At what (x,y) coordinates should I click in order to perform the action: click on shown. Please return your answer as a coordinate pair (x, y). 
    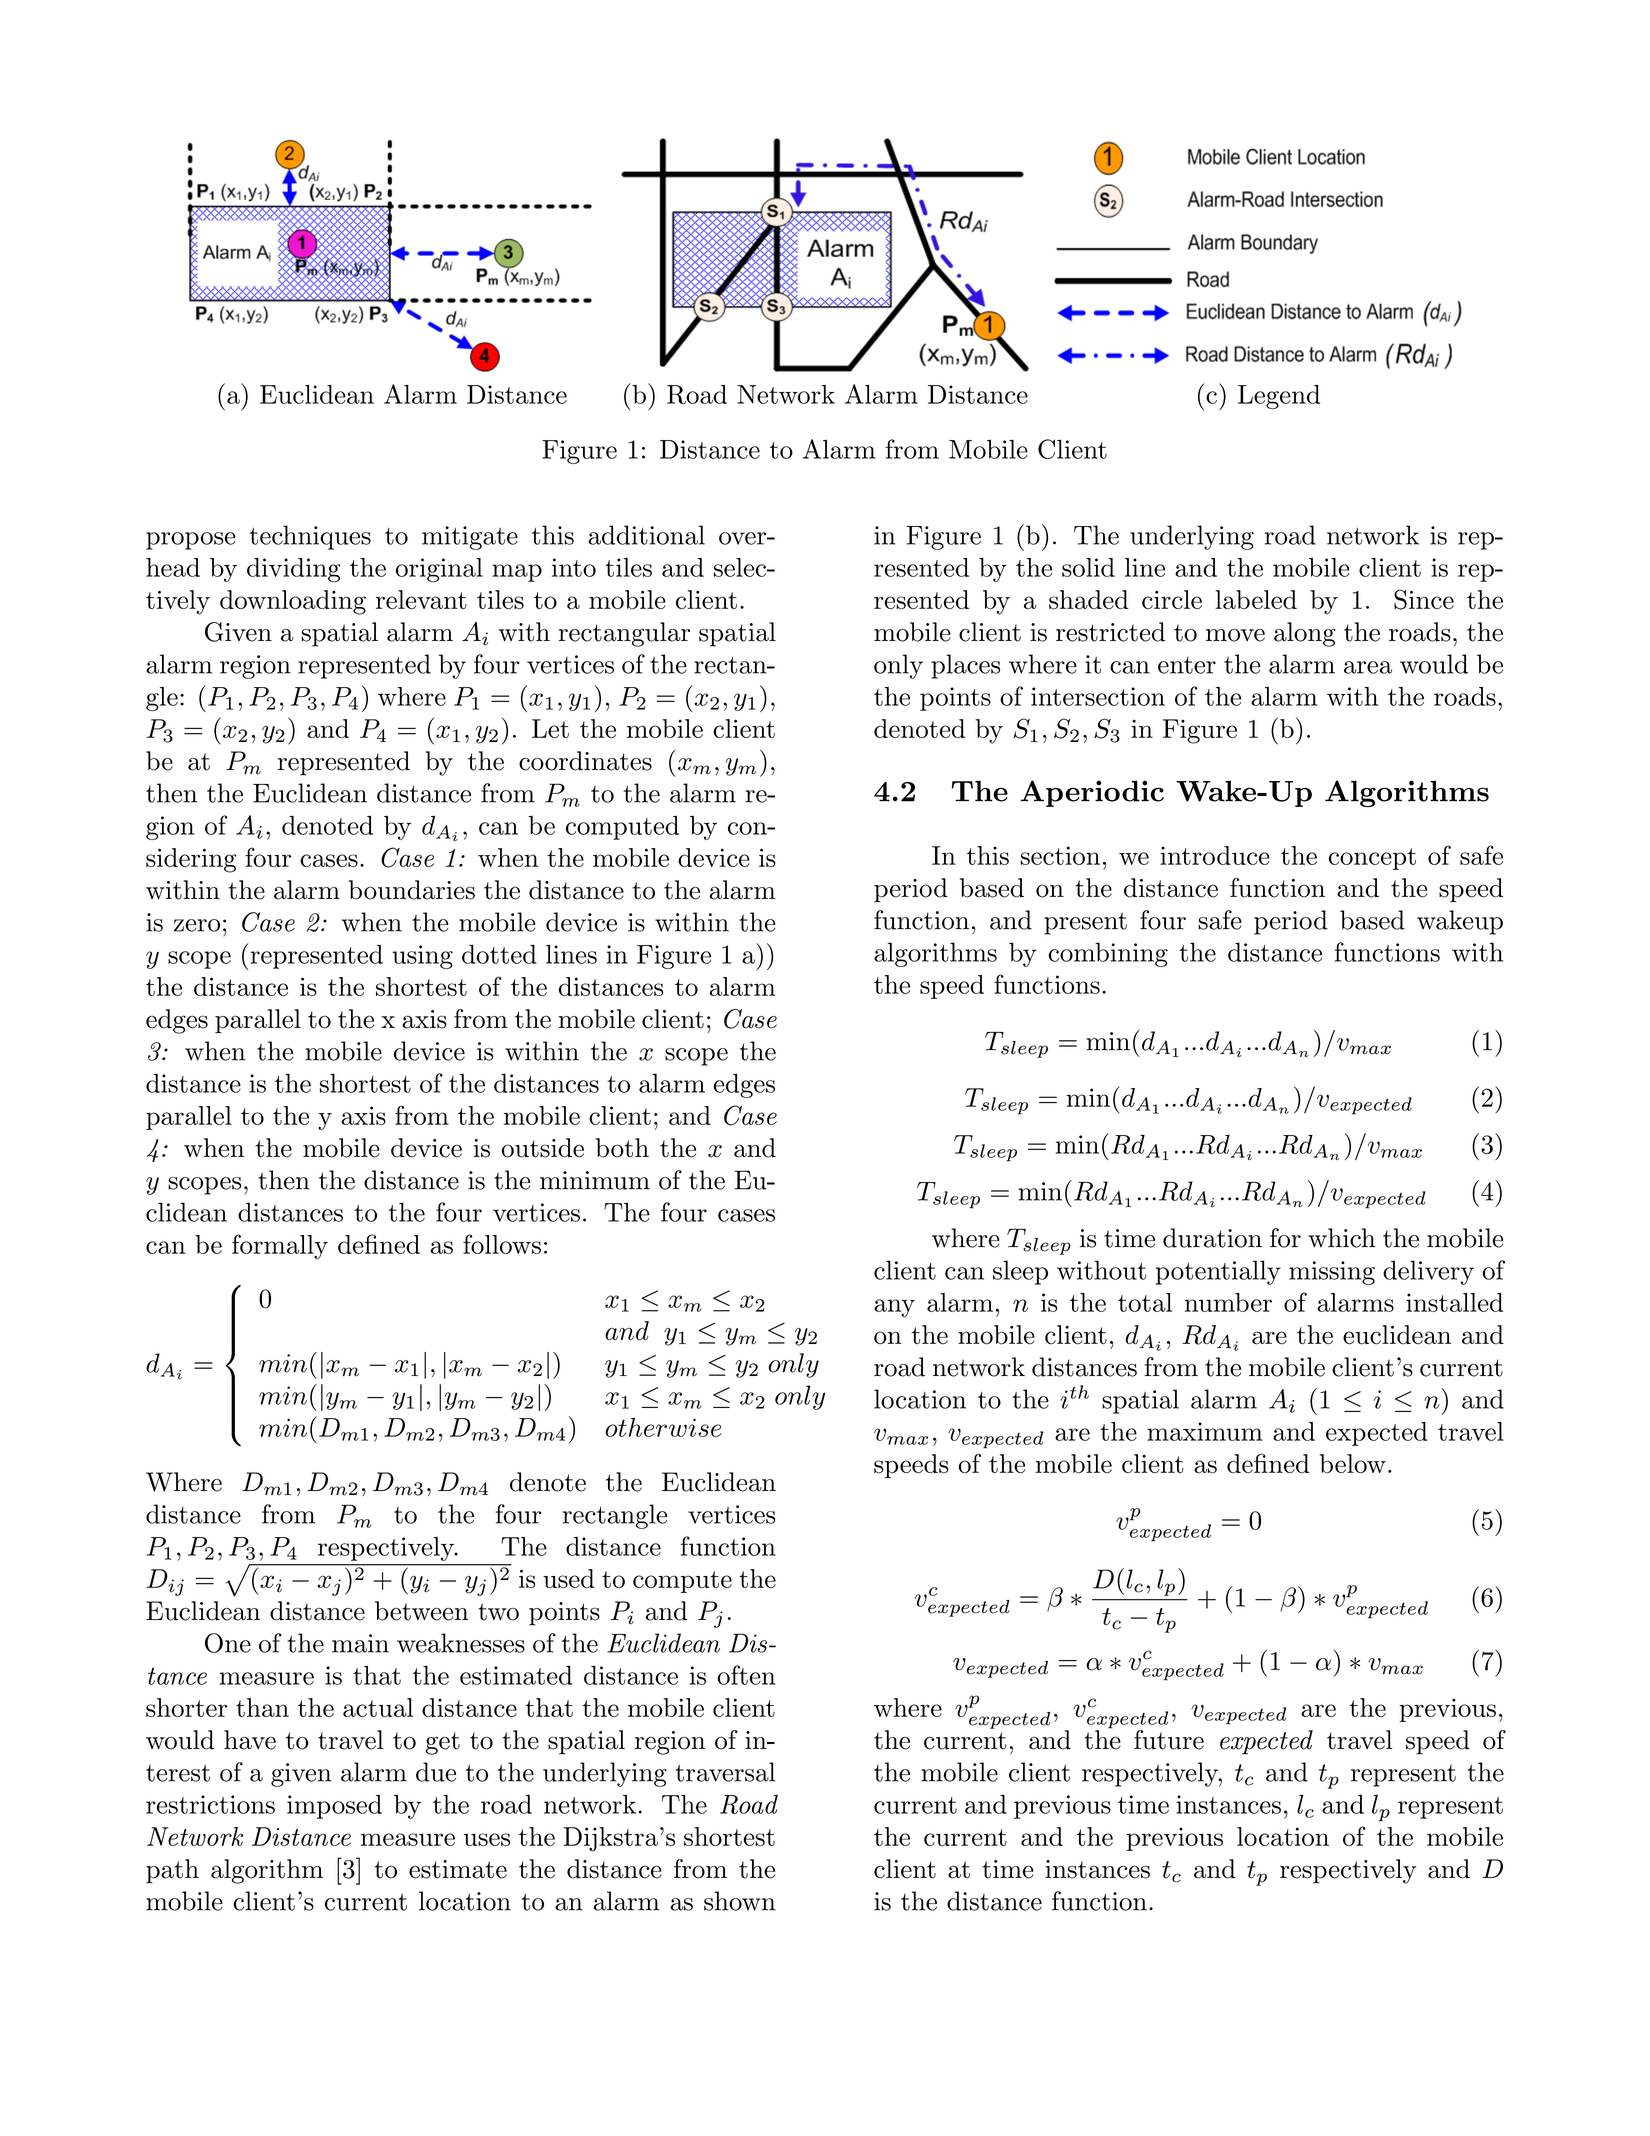
    Looking at the image, I should click on (740, 1901).
